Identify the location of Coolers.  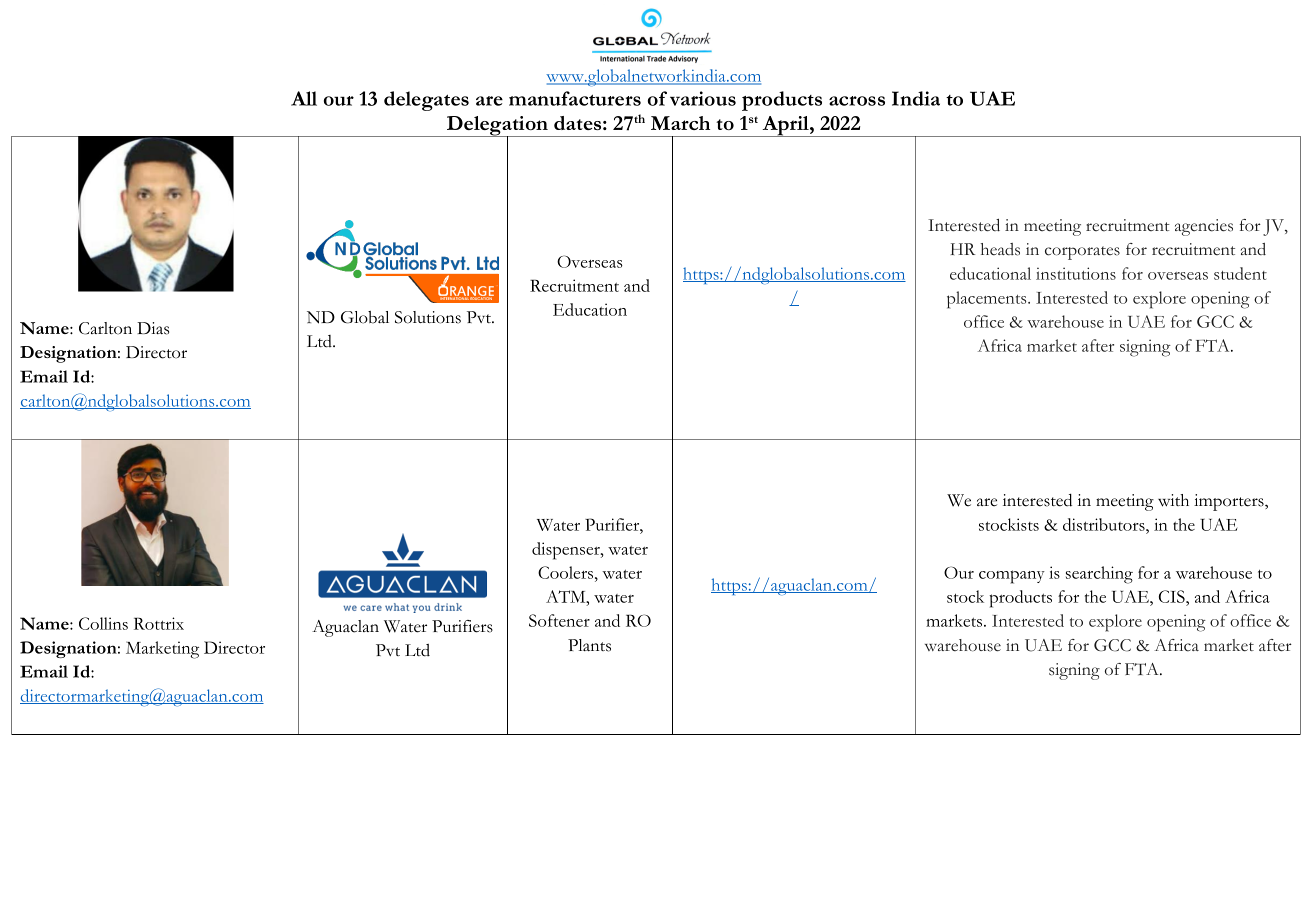
(567, 572).
